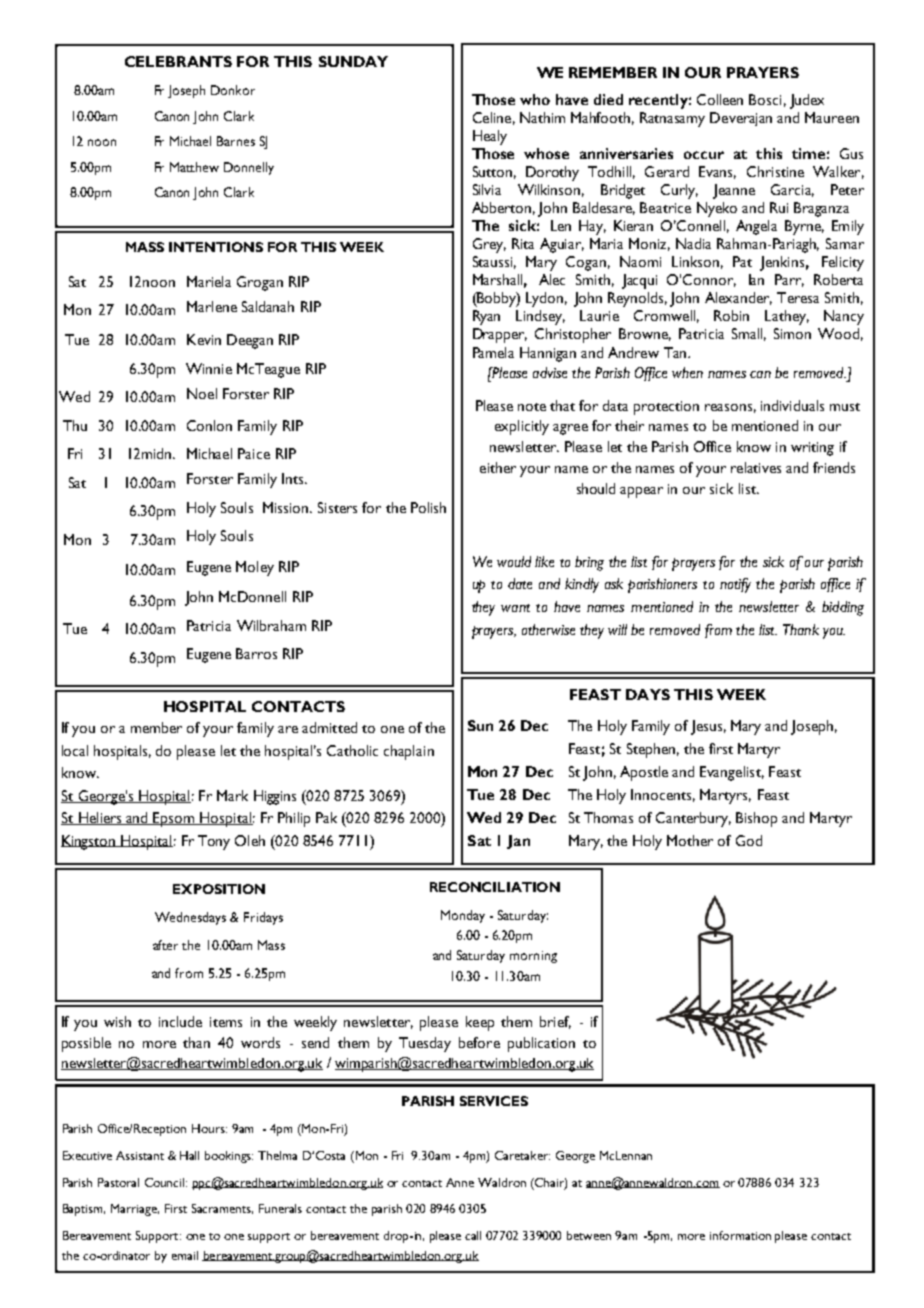 The width and height of the image is (924, 1308). I want to click on Colleen, so click(720, 99).
